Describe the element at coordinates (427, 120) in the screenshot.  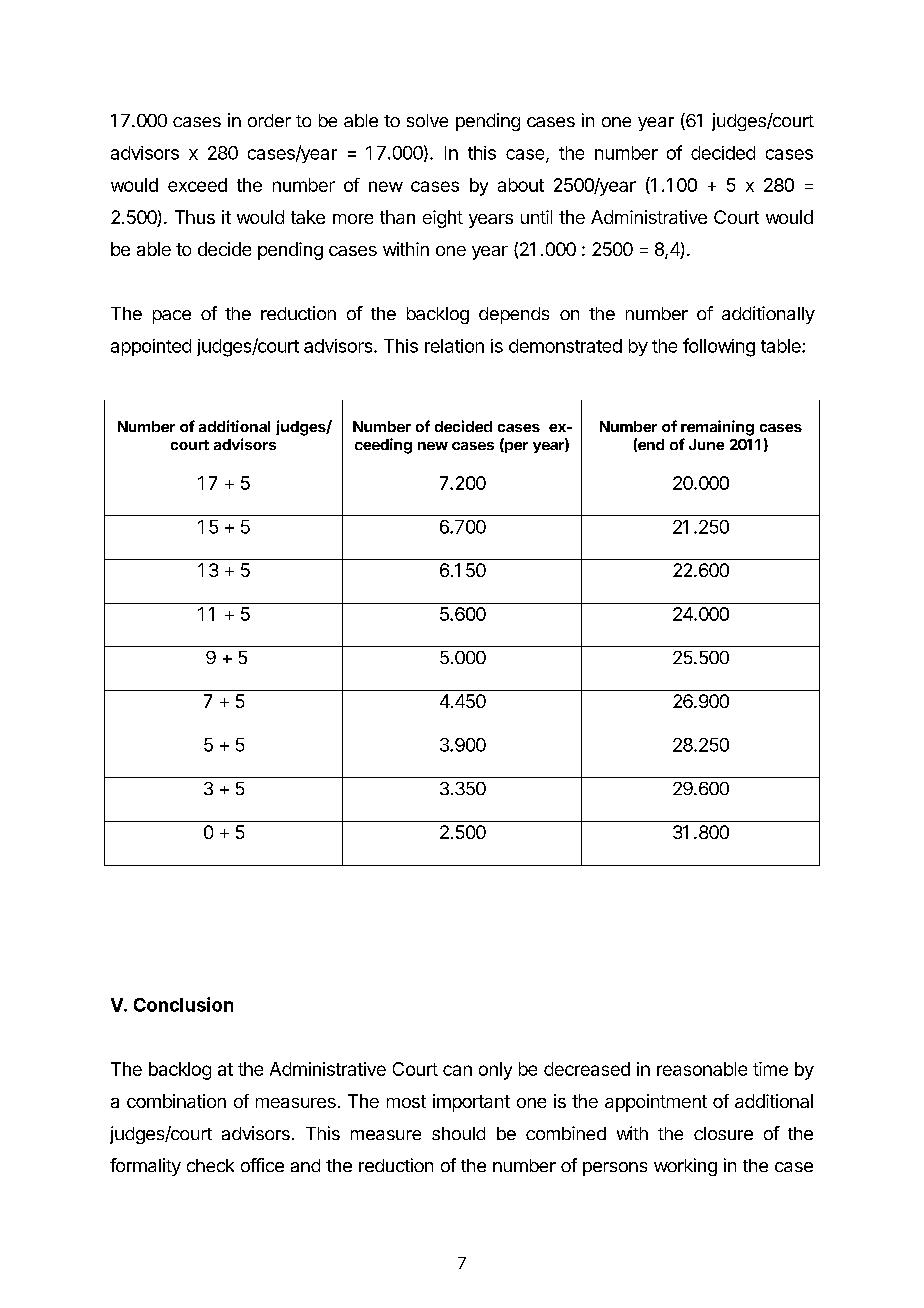
I see `solve` at that location.
